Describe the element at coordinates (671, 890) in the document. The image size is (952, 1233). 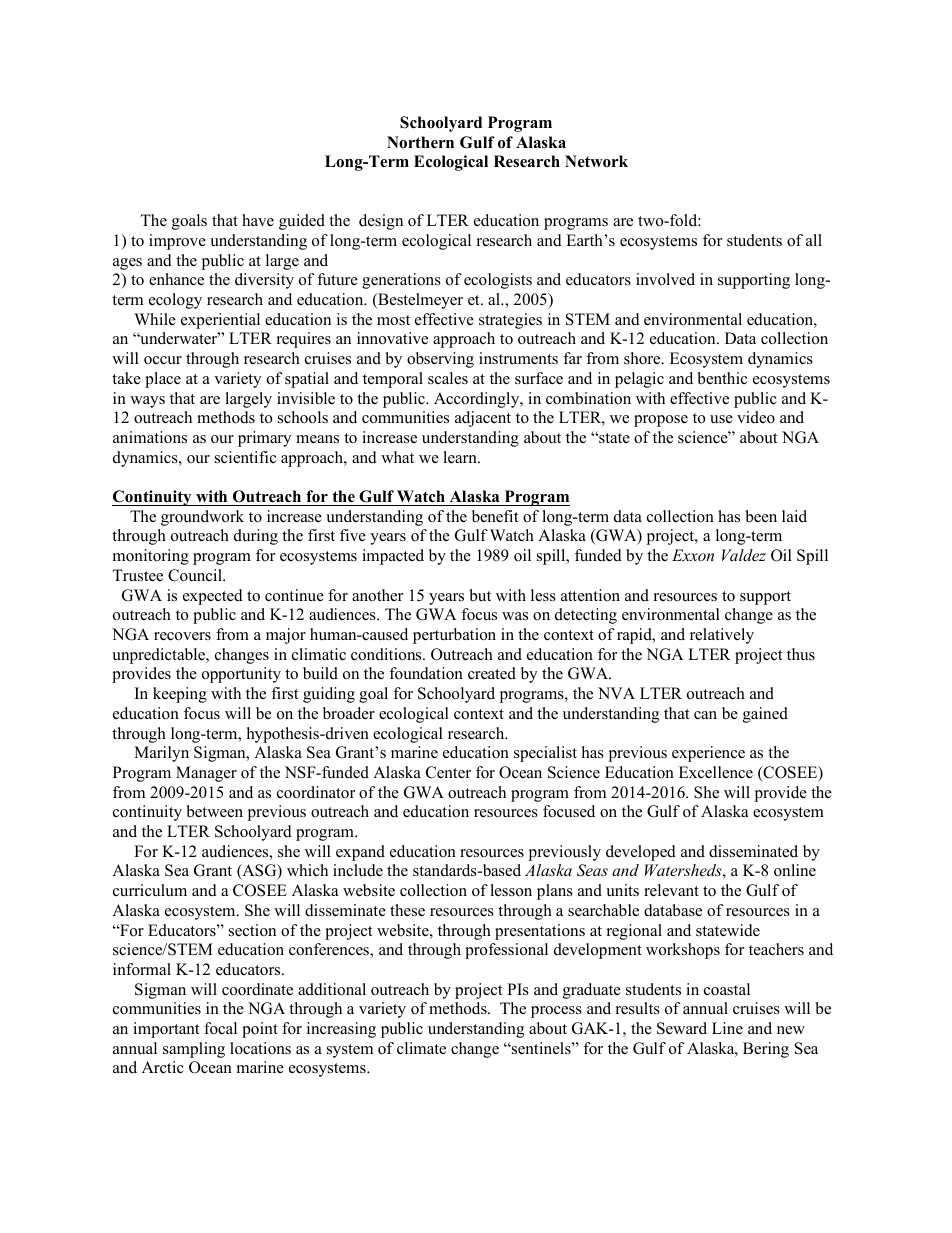
I see `relevant` at that location.
